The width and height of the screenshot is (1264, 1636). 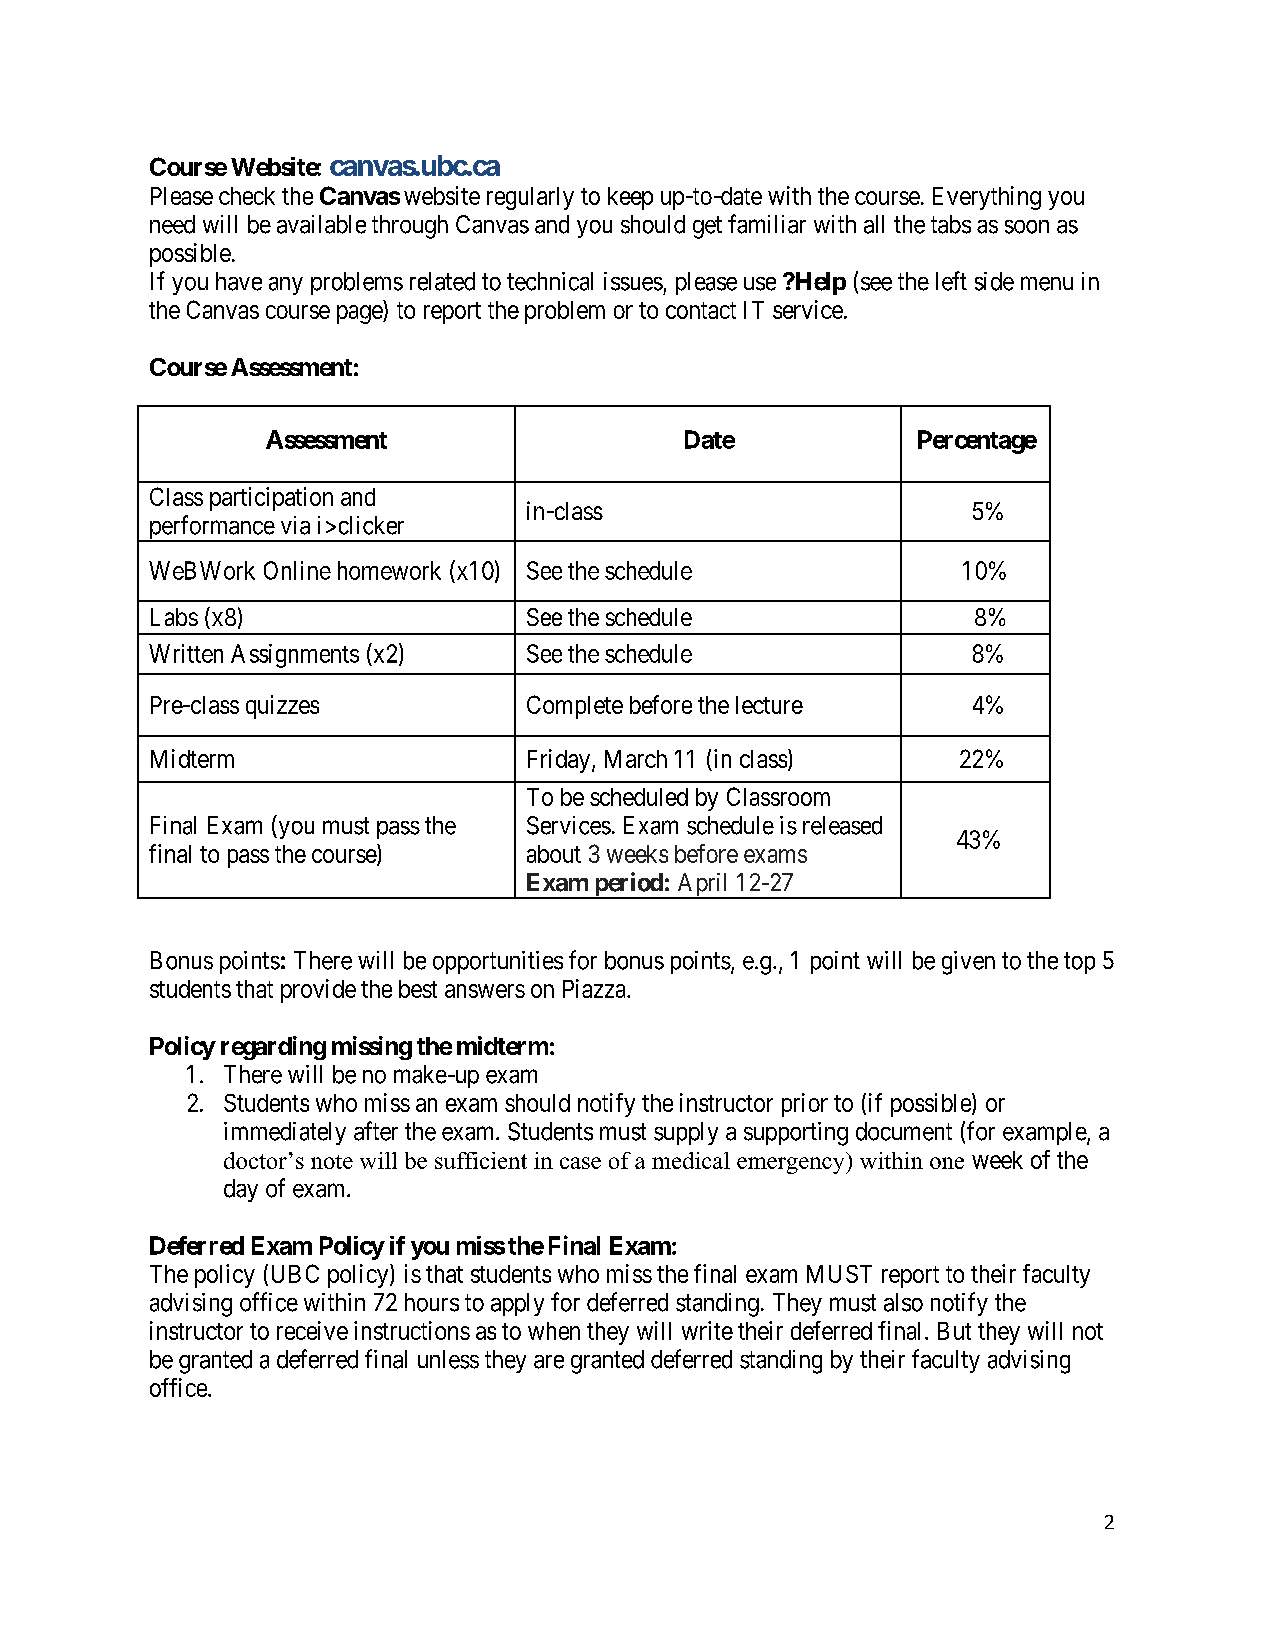 I want to click on Piazza, so click(x=595, y=988).
